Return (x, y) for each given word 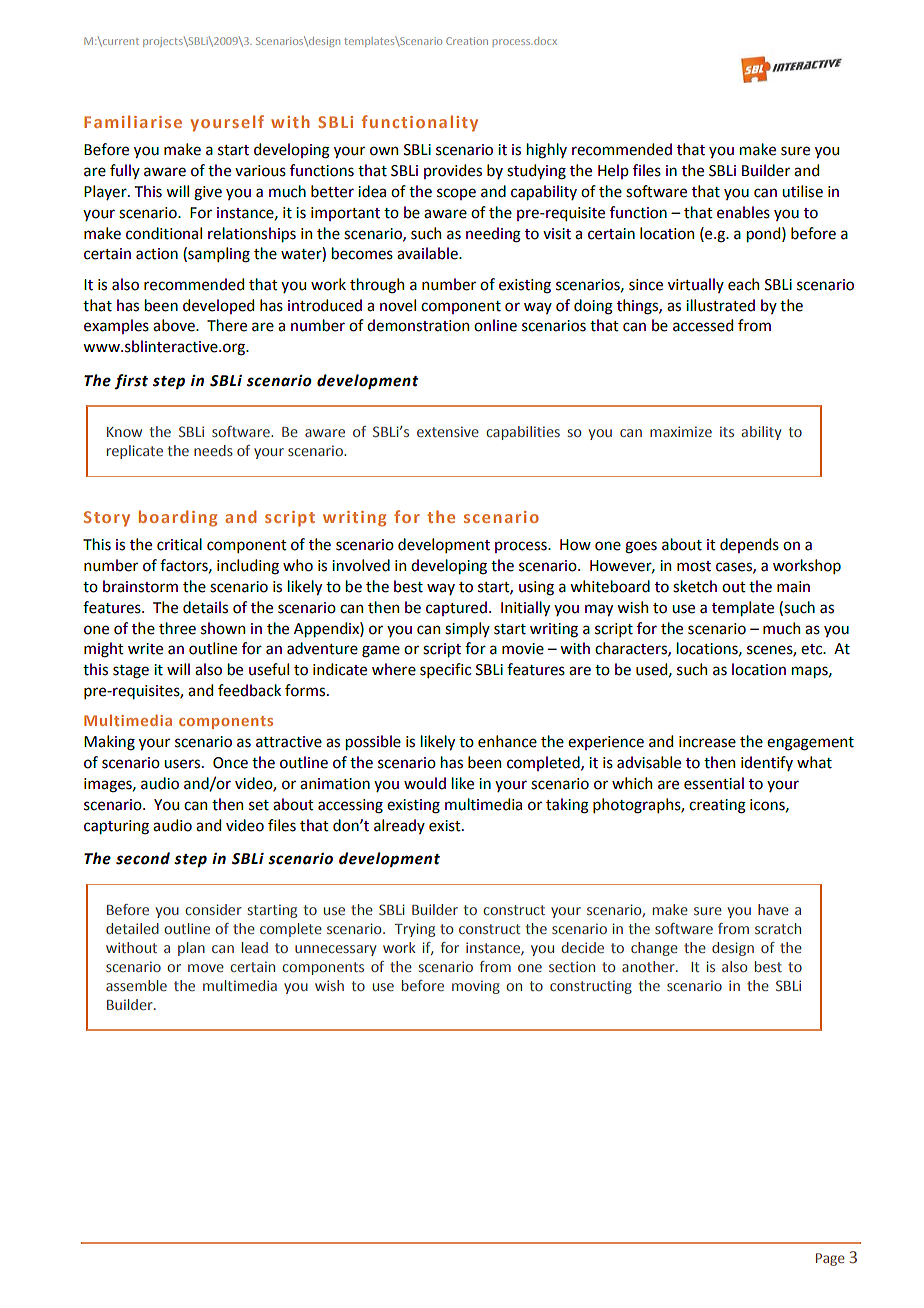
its (727, 431)
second (143, 858)
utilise (802, 191)
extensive (448, 431)
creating (717, 806)
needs (213, 450)
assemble (136, 985)
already (399, 826)
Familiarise (133, 121)
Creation (467, 41)
